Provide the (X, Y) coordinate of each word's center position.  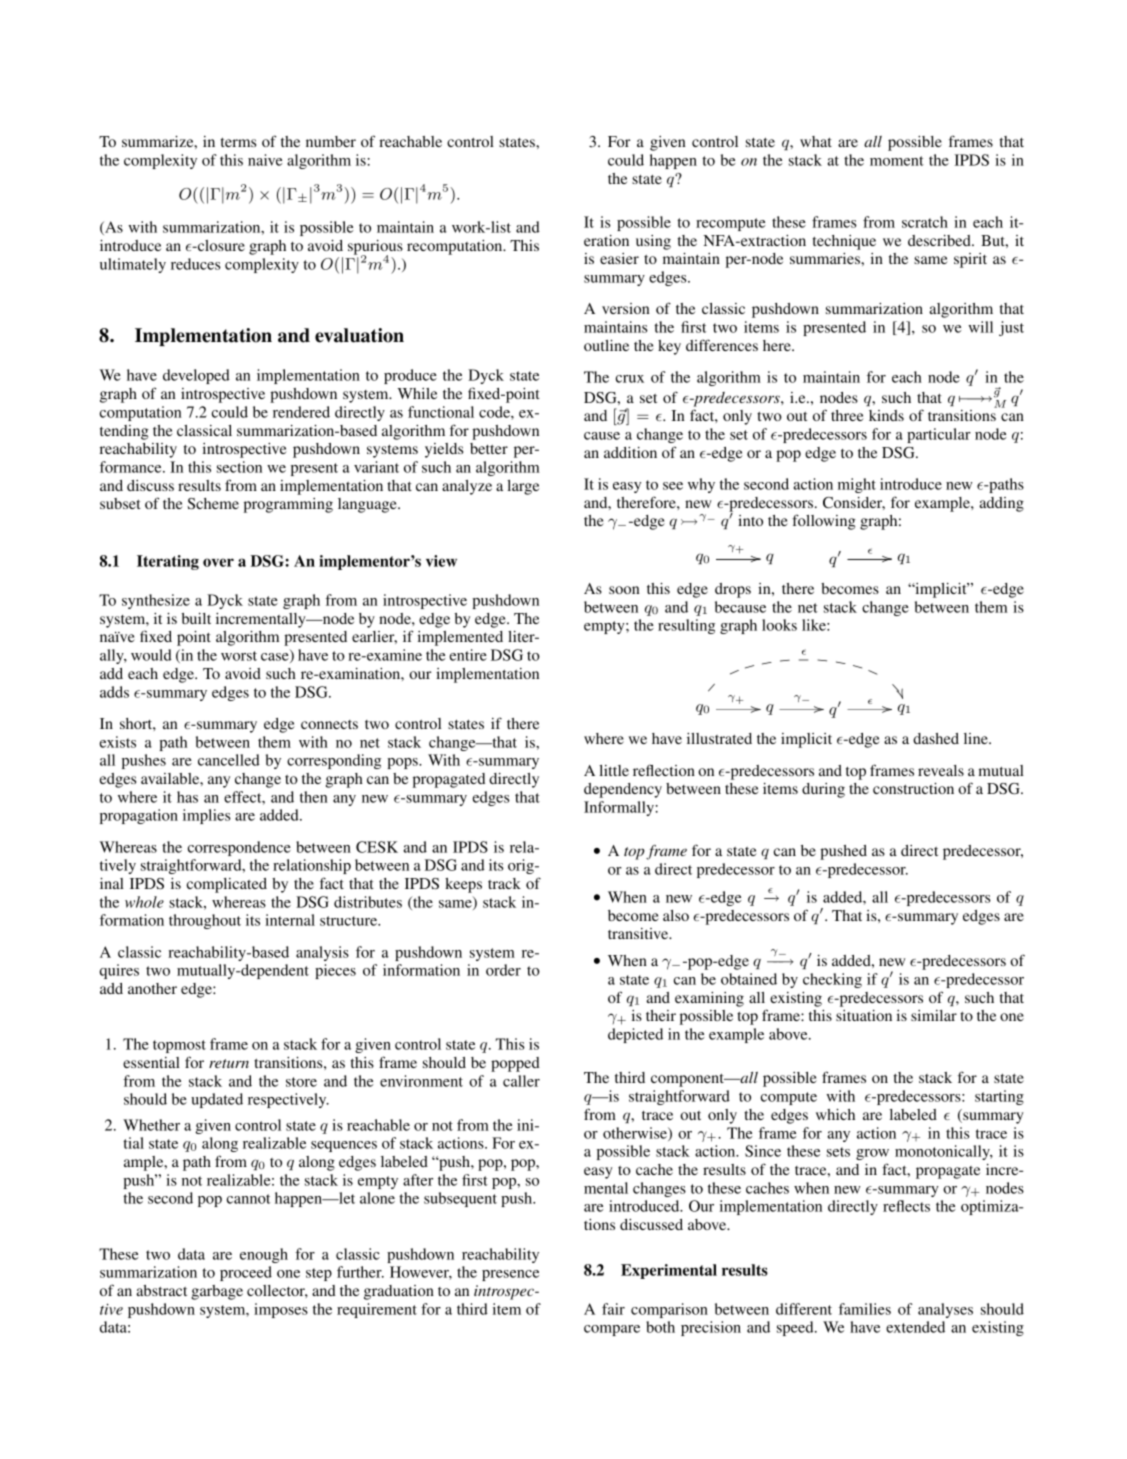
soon (624, 590)
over (218, 562)
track (504, 883)
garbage (217, 1292)
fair (613, 1309)
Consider (854, 503)
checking (832, 980)
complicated (227, 885)
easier (619, 258)
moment (897, 161)
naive (265, 160)
